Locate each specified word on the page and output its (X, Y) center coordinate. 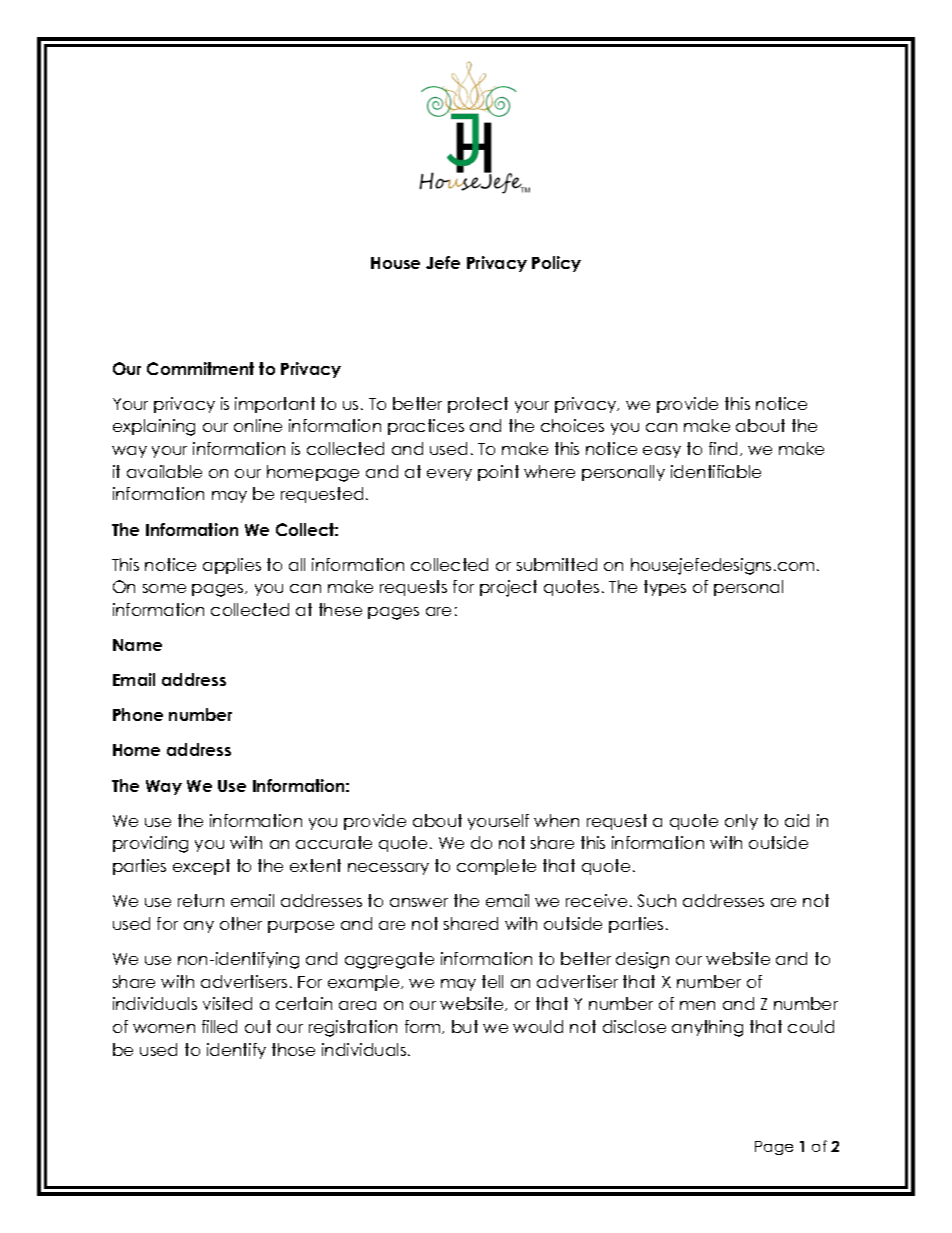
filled (219, 1026)
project (508, 588)
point (498, 473)
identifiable (716, 471)
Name (137, 645)
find (723, 448)
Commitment (200, 368)
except (201, 867)
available (164, 471)
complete (496, 867)
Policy (556, 264)
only (741, 822)
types (665, 588)
